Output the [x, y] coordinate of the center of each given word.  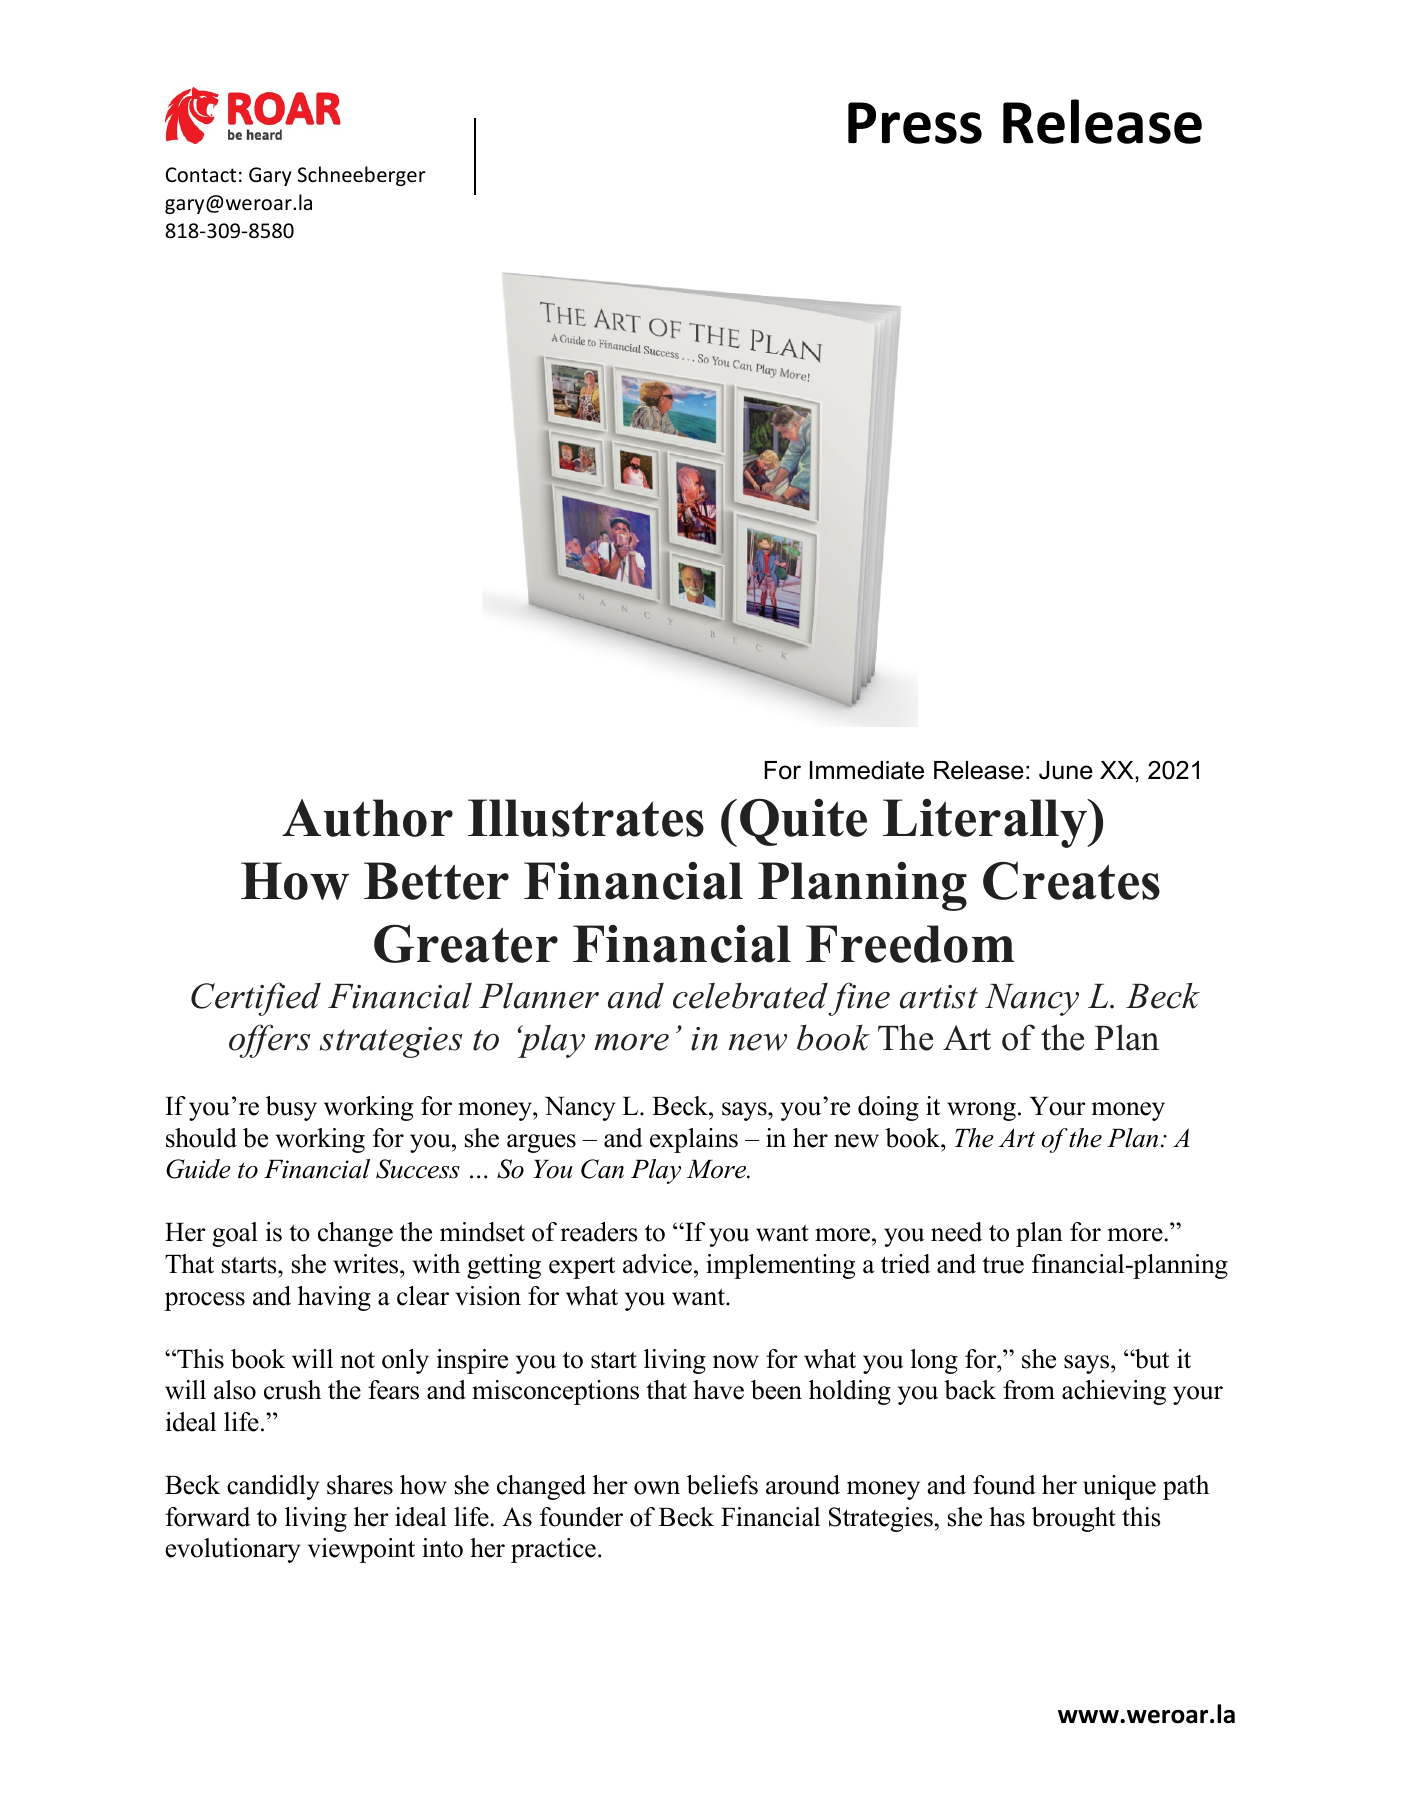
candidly [273, 1487]
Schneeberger [362, 176]
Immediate [867, 770]
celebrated [750, 995]
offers [269, 1041]
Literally [986, 823]
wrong [981, 1111]
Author [367, 818]
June [1066, 770]
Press [915, 123]
